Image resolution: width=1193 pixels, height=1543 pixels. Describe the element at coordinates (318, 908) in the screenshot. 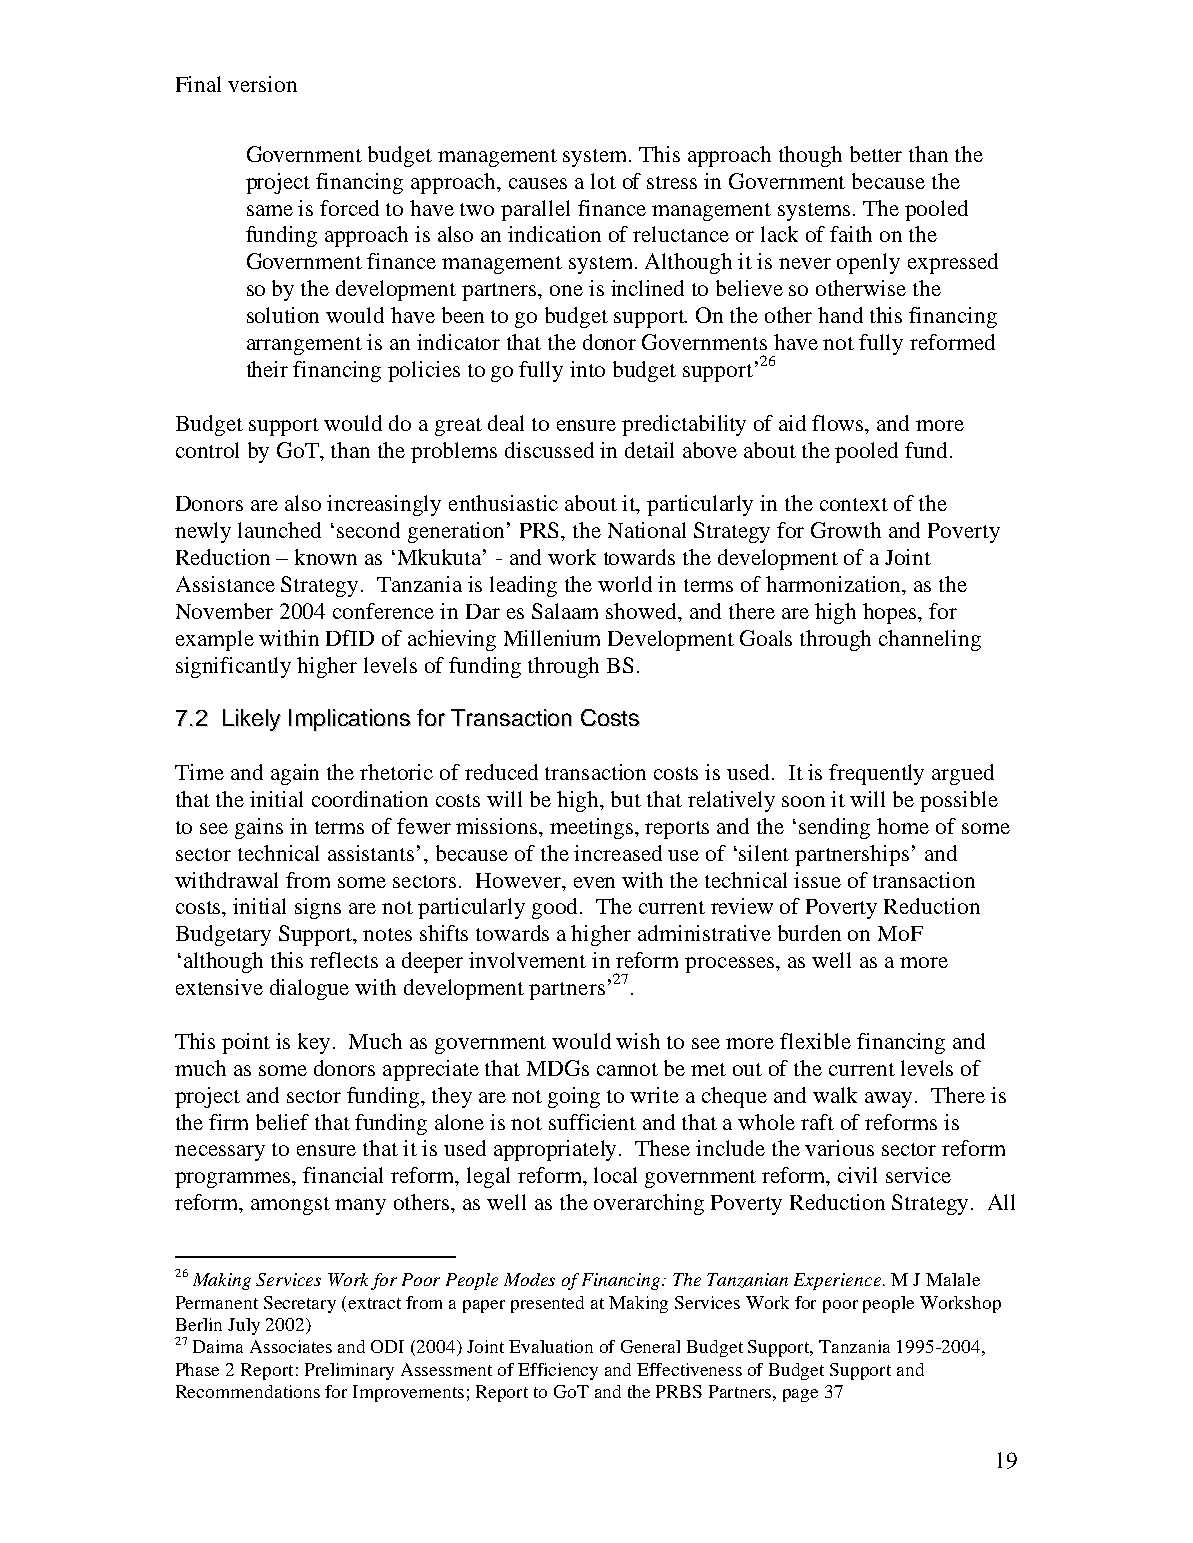

I see `signs` at that location.
